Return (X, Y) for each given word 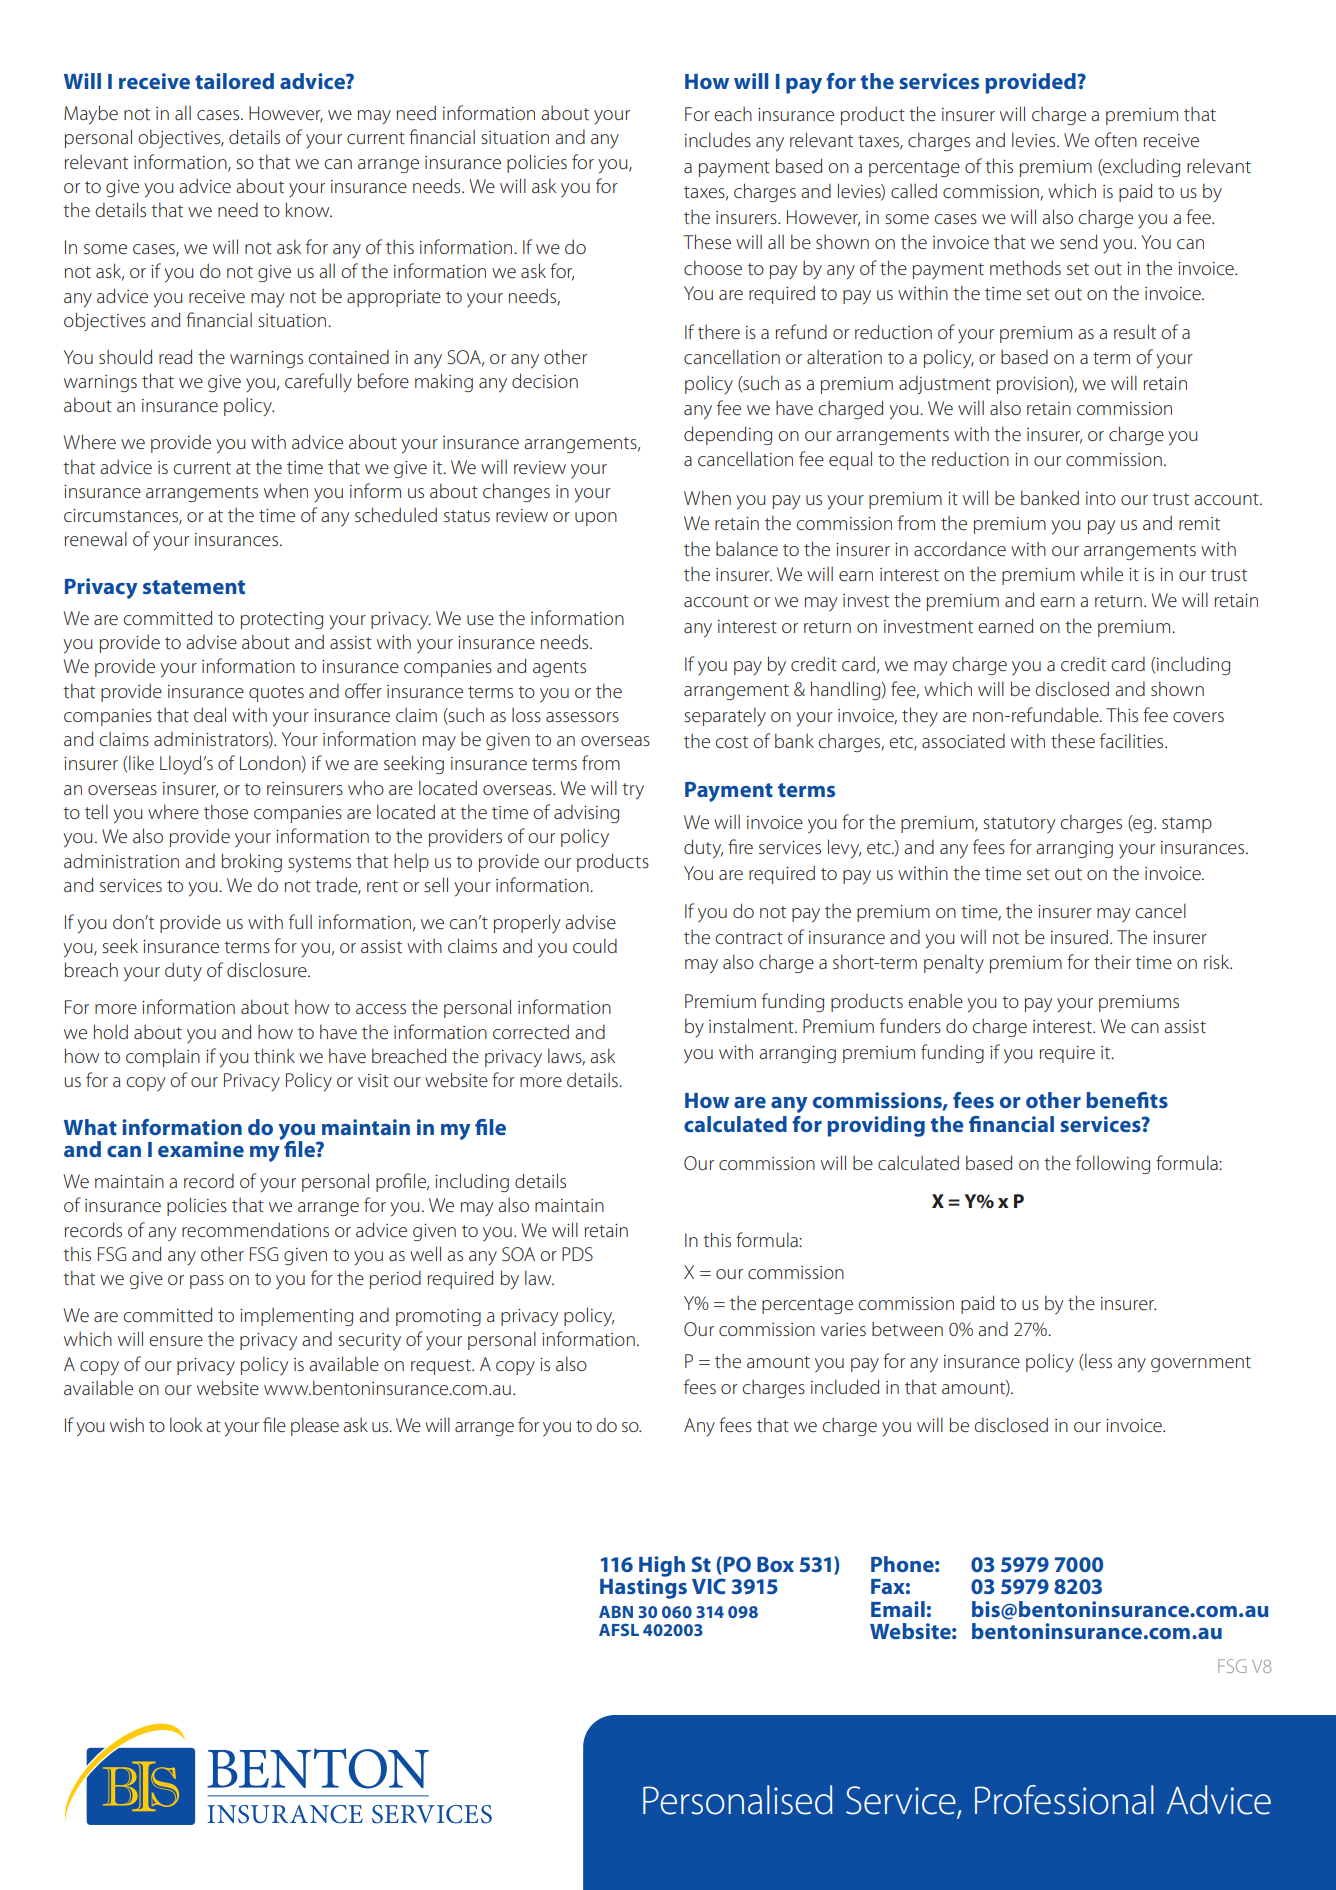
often (1116, 140)
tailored (234, 81)
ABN (616, 1612)
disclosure (268, 970)
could (595, 945)
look (186, 1424)
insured (1079, 937)
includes (718, 140)
